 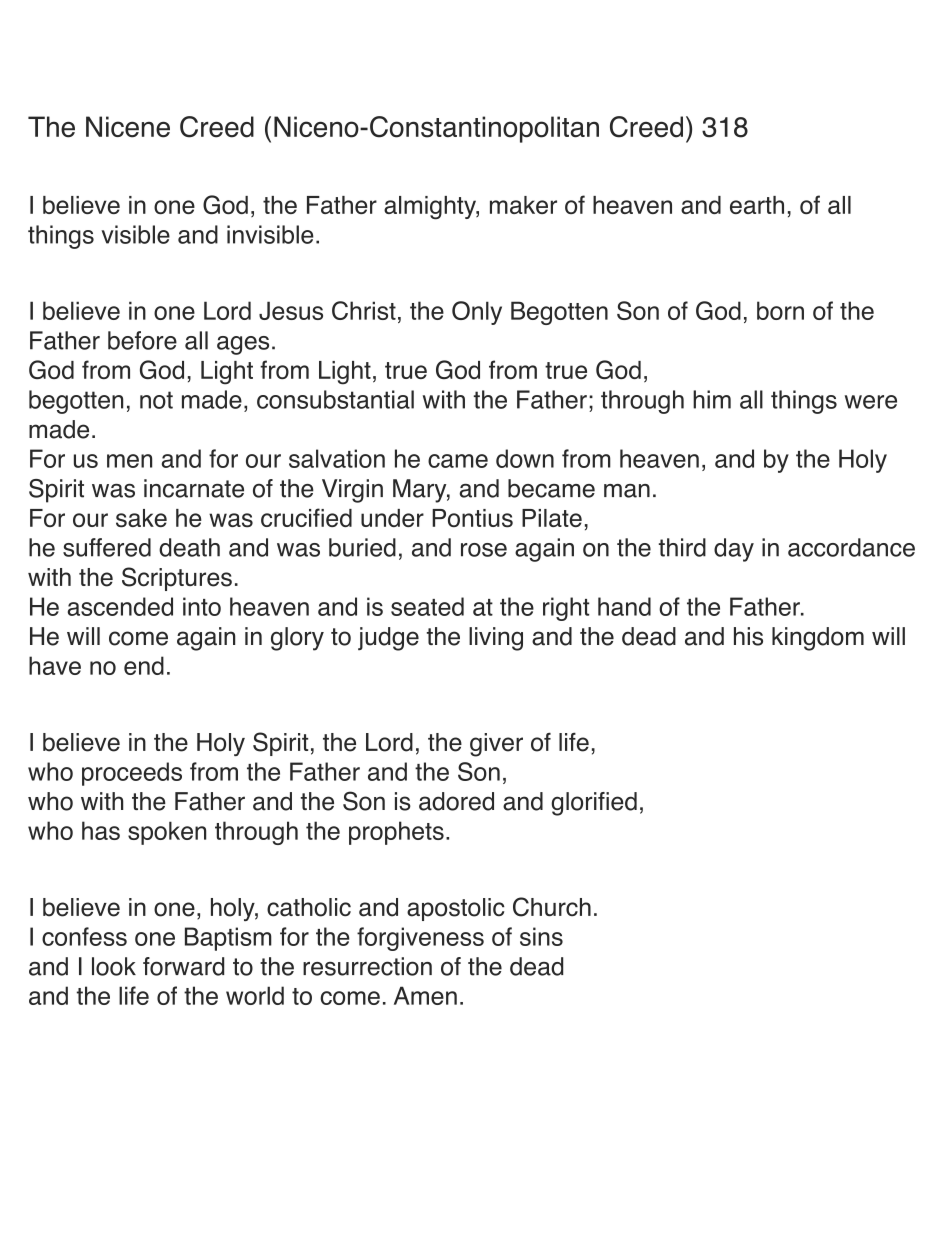 I want to click on not, so click(x=156, y=400).
